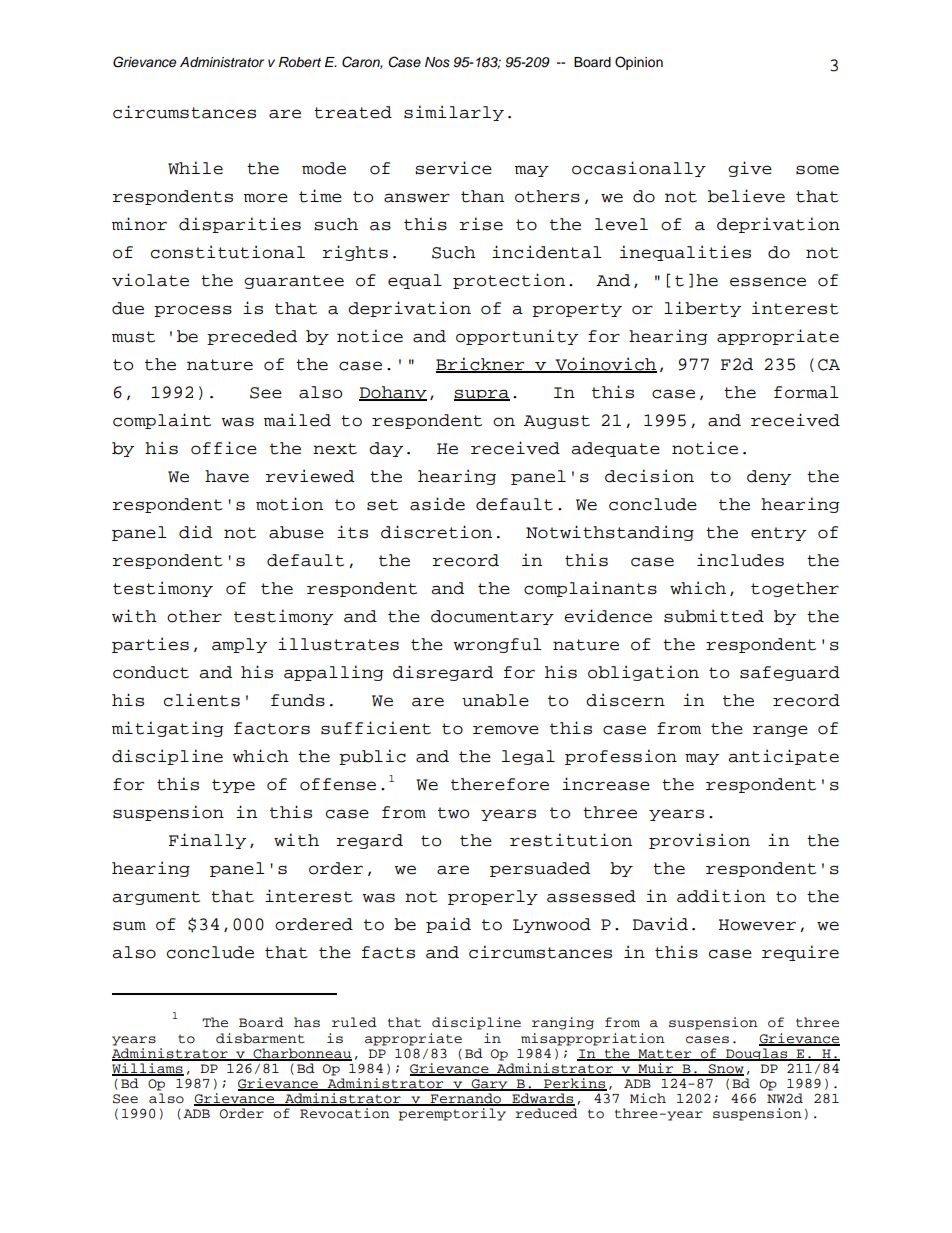 Image resolution: width=952 pixels, height=1233 pixels. Describe the element at coordinates (563, 1023) in the document. I see `ranging` at that location.
